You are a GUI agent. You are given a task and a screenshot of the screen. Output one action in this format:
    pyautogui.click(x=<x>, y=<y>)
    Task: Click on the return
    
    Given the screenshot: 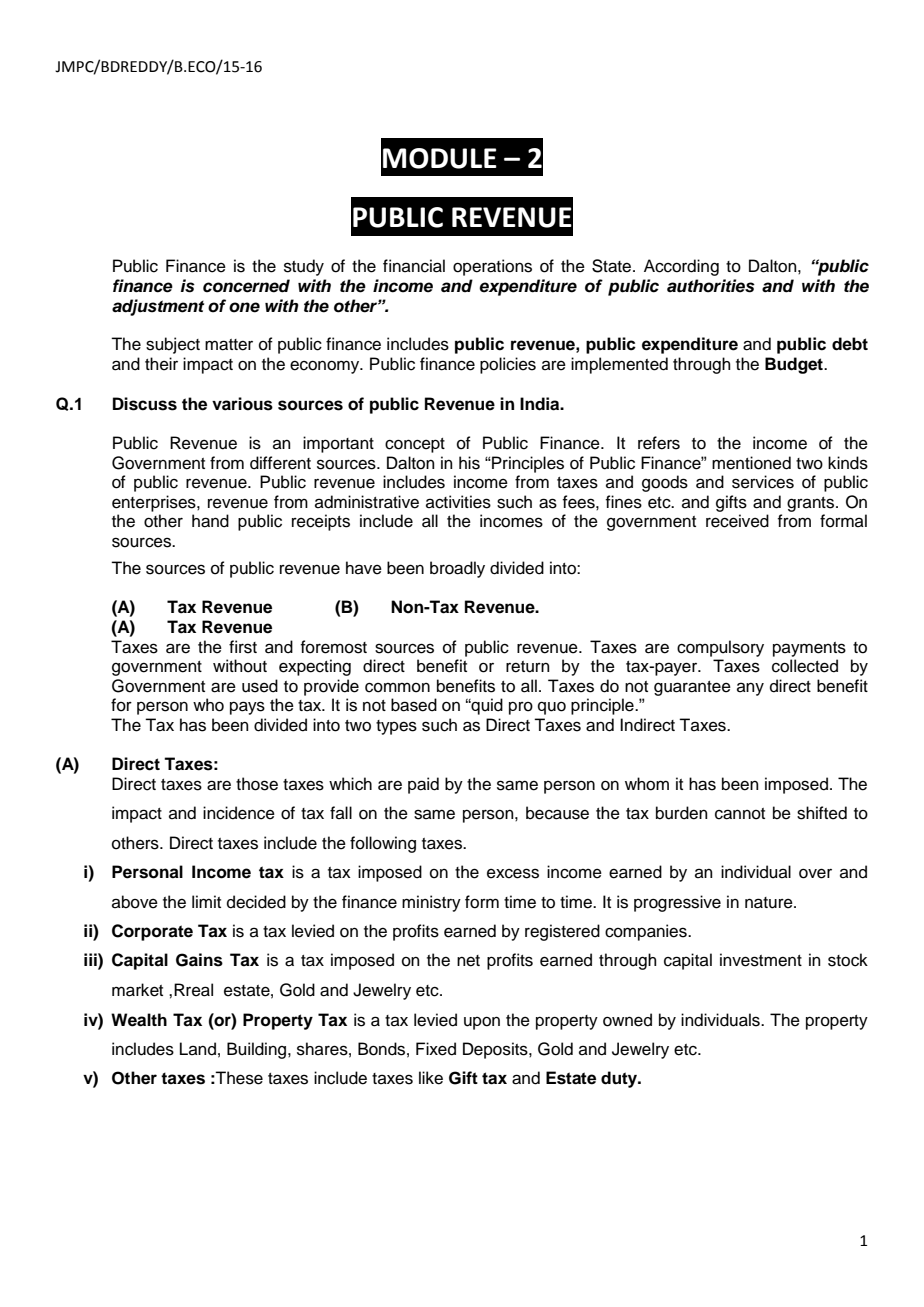 What is the action you would take?
    pyautogui.click(x=528, y=667)
